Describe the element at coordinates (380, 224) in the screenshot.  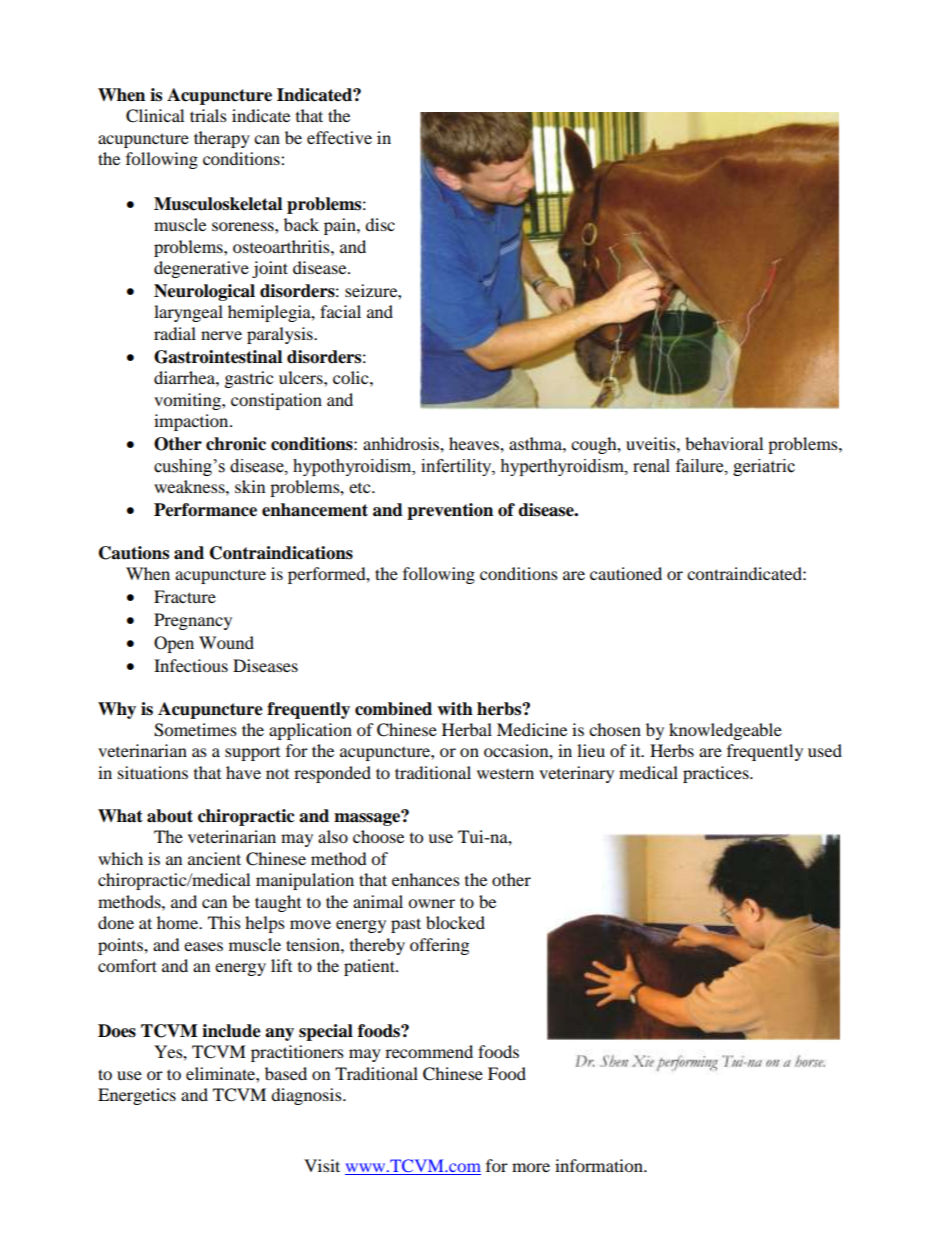
I see `disc` at that location.
